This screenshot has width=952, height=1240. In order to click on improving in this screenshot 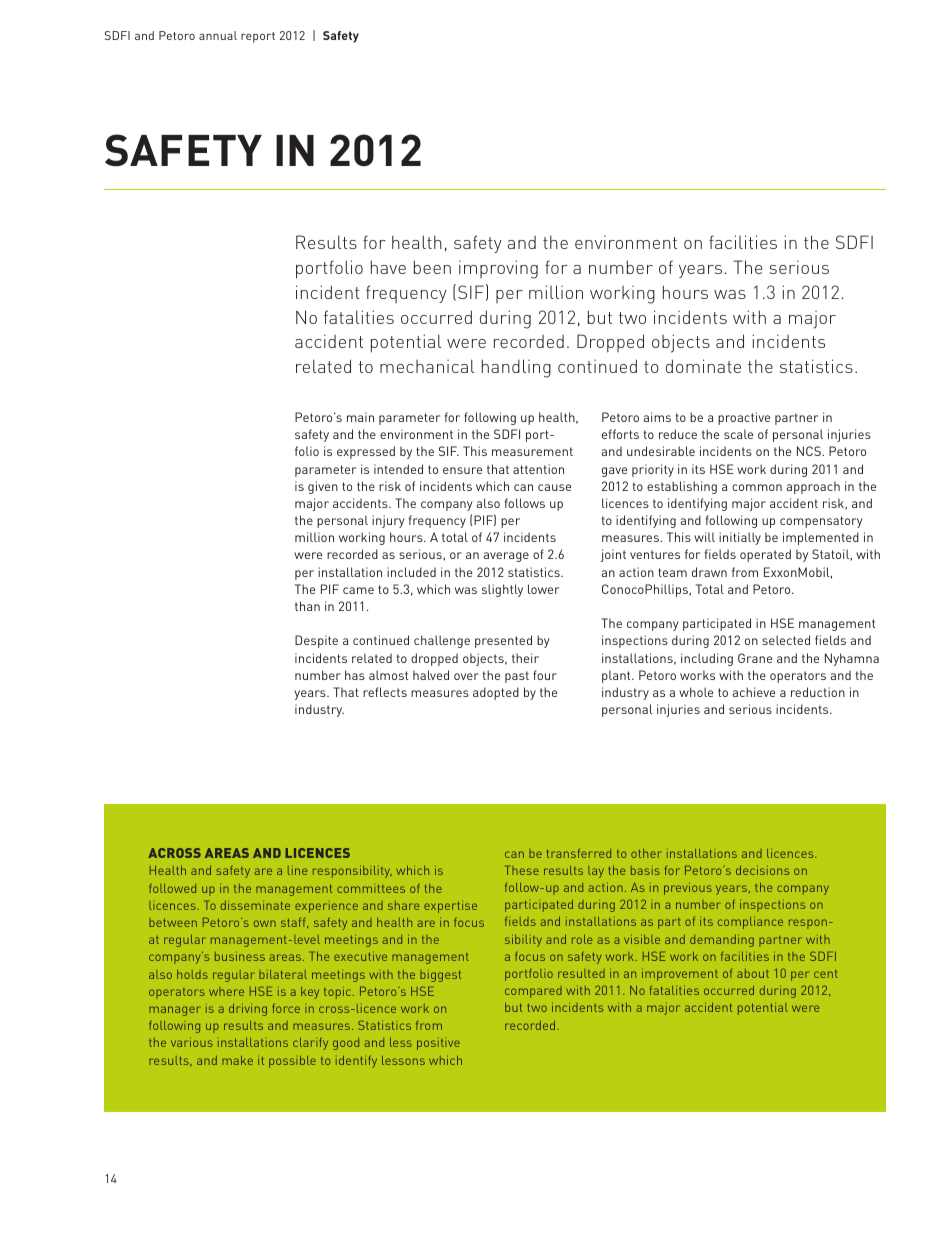, I will do `click(498, 269)`.
